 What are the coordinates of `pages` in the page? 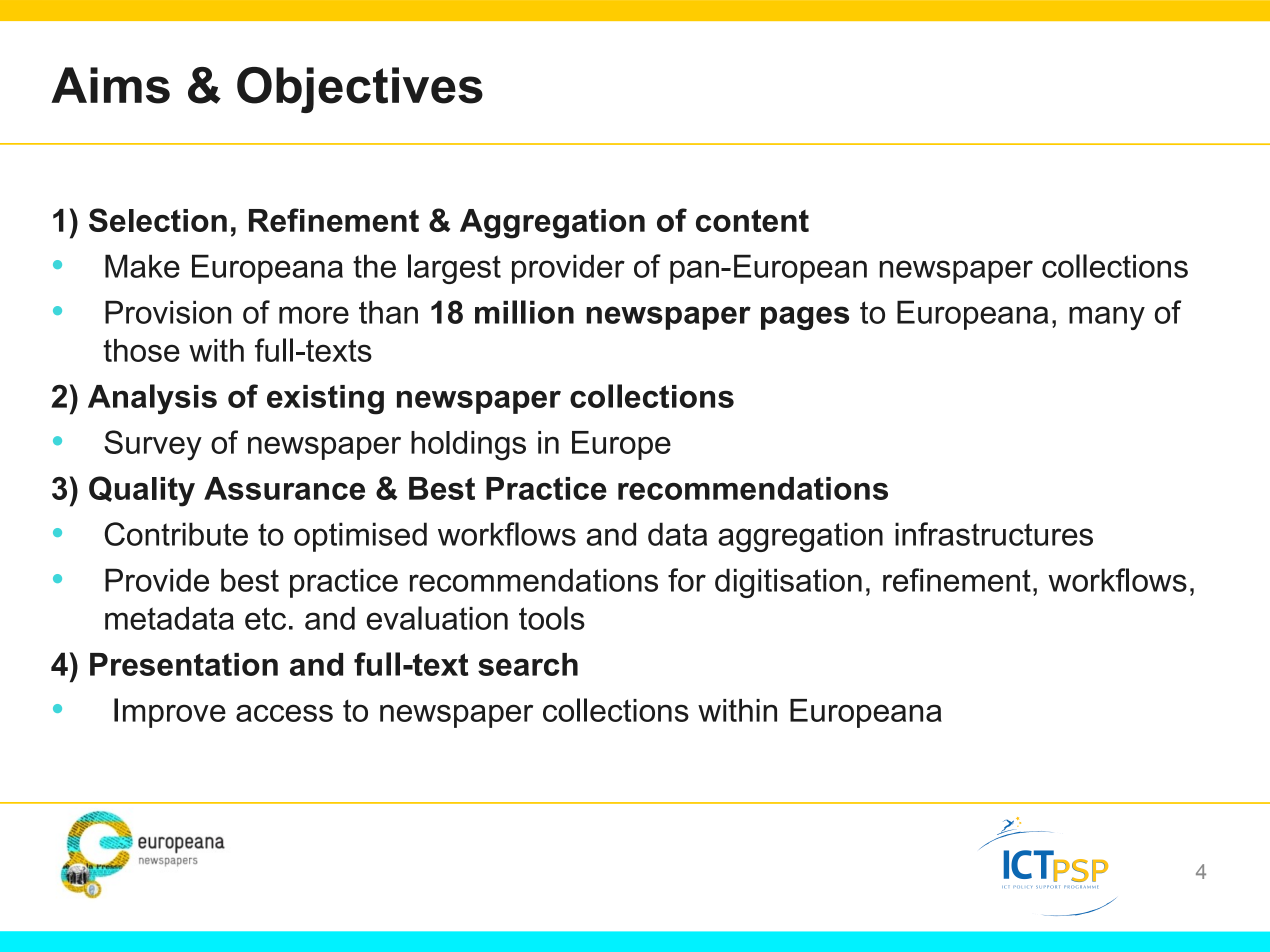 It's located at (805, 318).
